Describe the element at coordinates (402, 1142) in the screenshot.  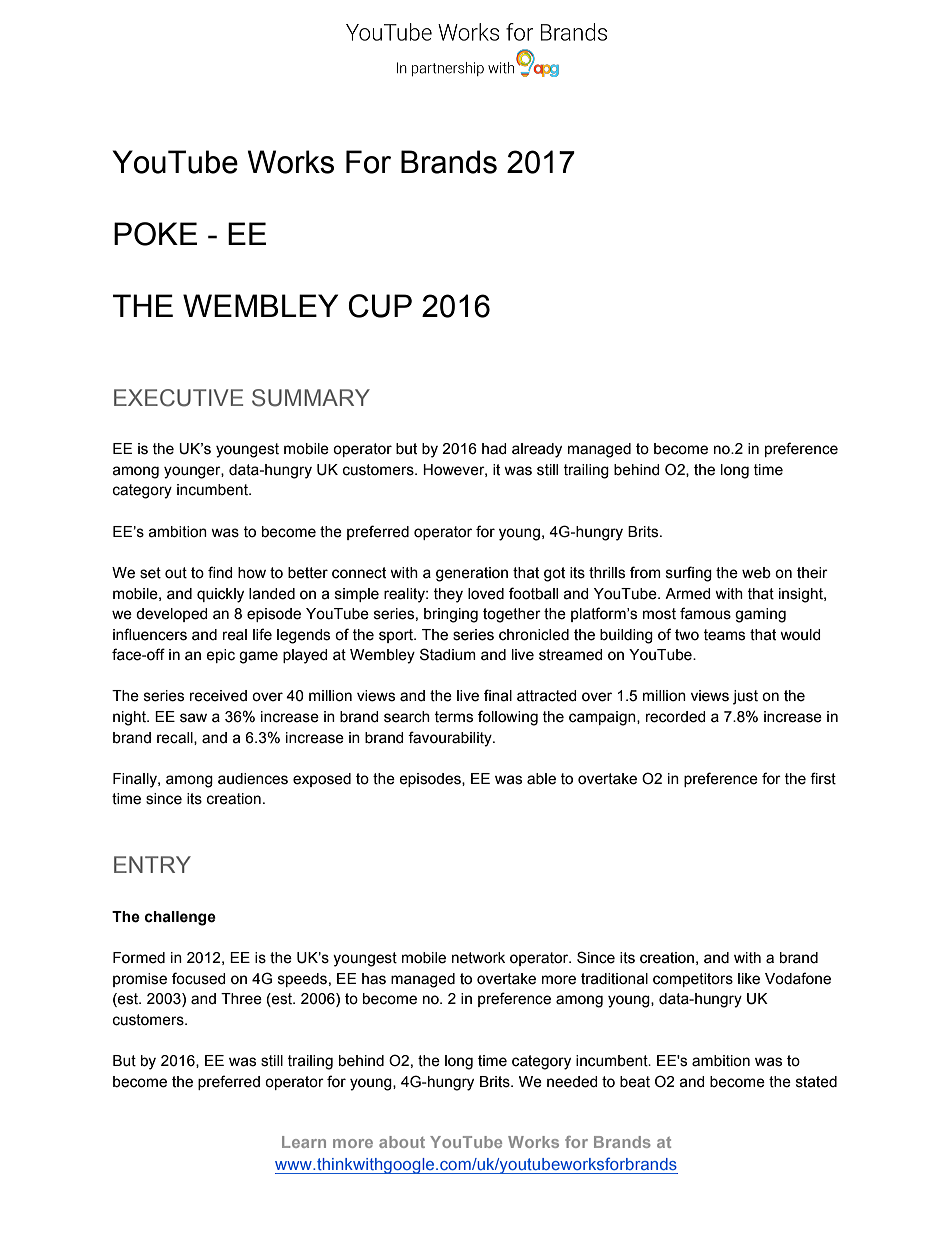
I see `about` at that location.
